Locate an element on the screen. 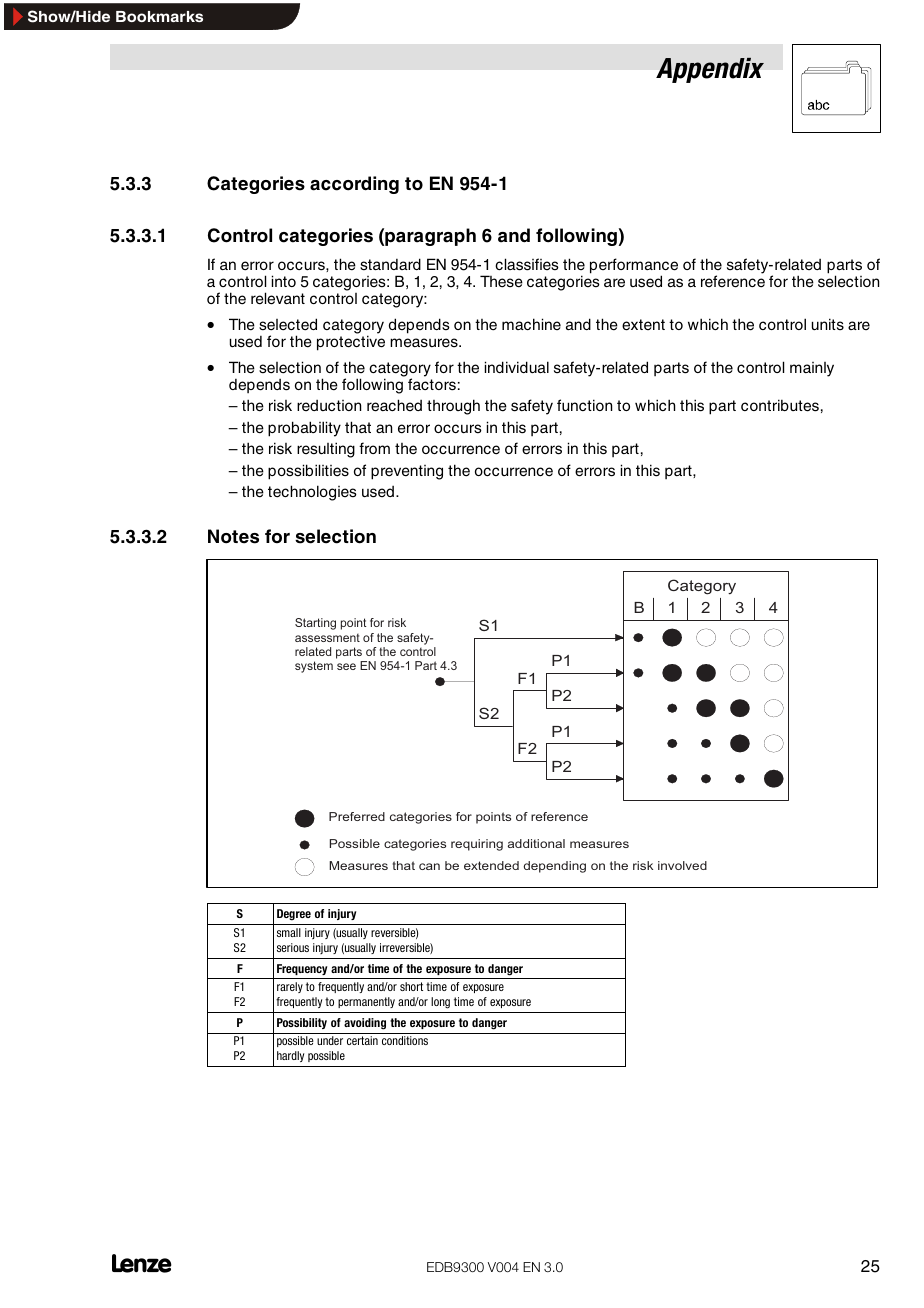 This screenshot has height=1308, width=924. contributes is located at coordinates (780, 405).
